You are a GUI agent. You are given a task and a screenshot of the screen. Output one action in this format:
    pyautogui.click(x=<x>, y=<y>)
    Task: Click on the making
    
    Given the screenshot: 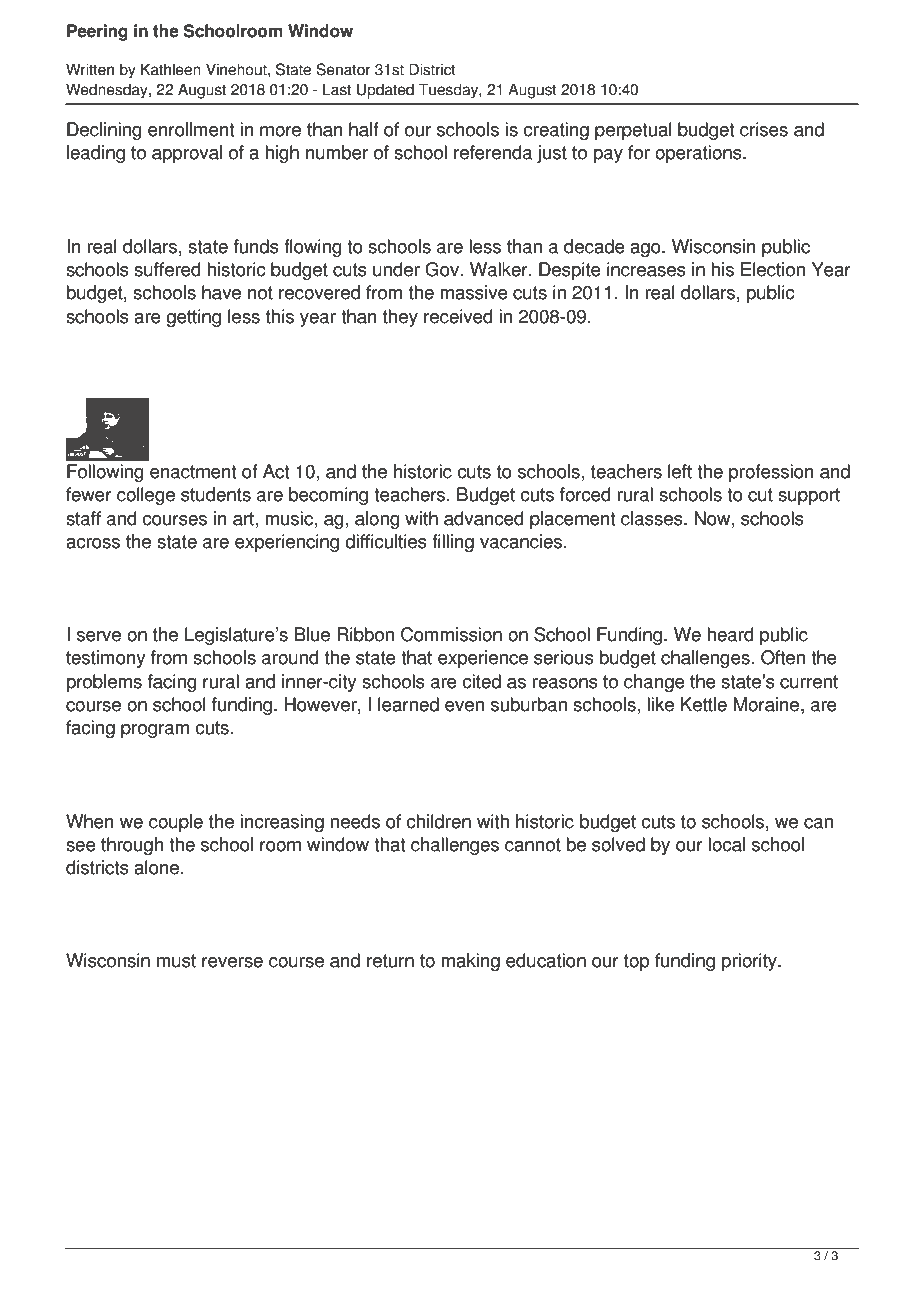 What is the action you would take?
    pyautogui.click(x=471, y=962)
